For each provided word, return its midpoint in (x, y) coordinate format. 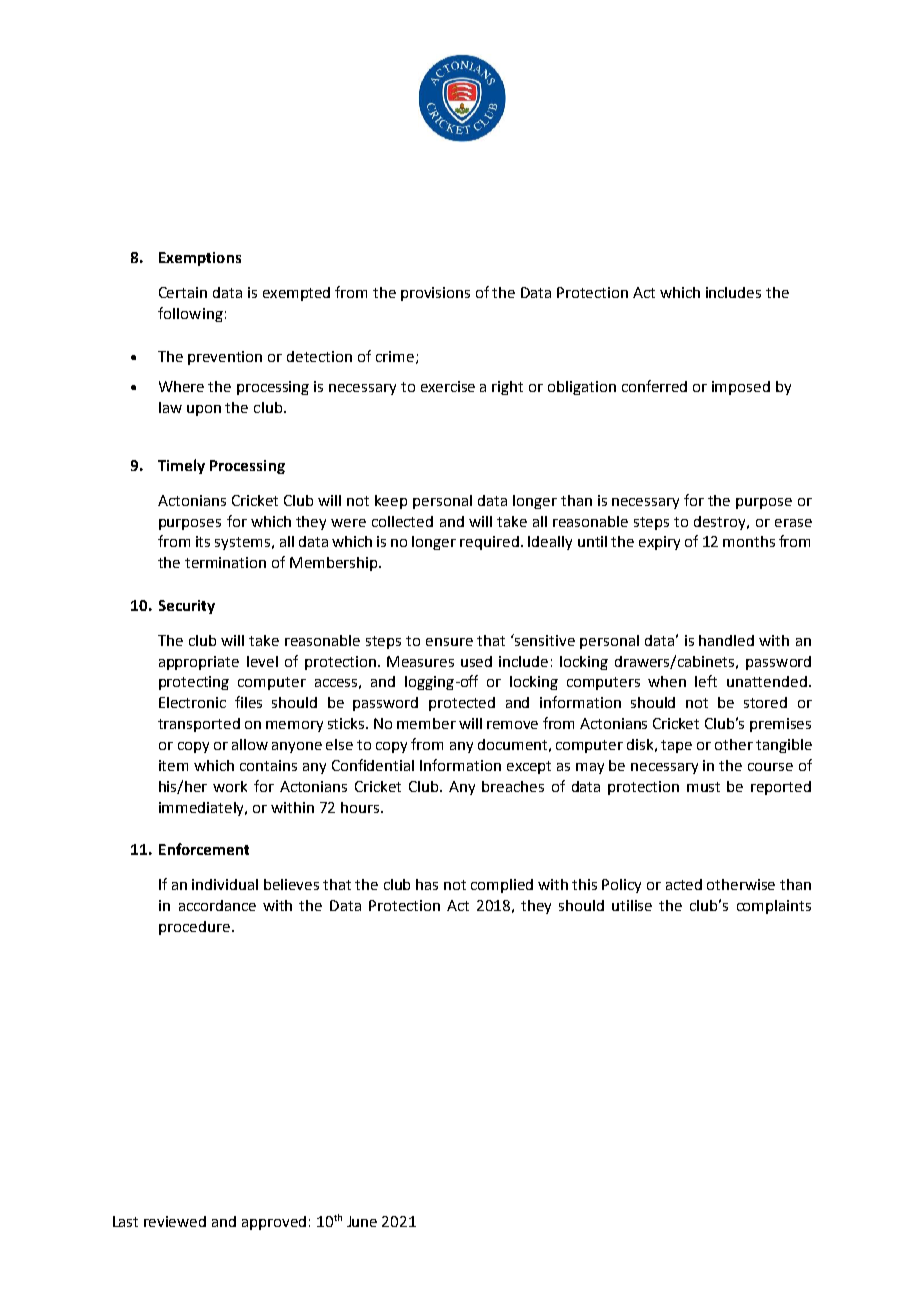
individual (225, 884)
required (489, 543)
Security (187, 607)
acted (684, 884)
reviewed (175, 1221)
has (427, 884)
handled (726, 640)
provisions (435, 294)
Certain (183, 292)
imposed (741, 388)
